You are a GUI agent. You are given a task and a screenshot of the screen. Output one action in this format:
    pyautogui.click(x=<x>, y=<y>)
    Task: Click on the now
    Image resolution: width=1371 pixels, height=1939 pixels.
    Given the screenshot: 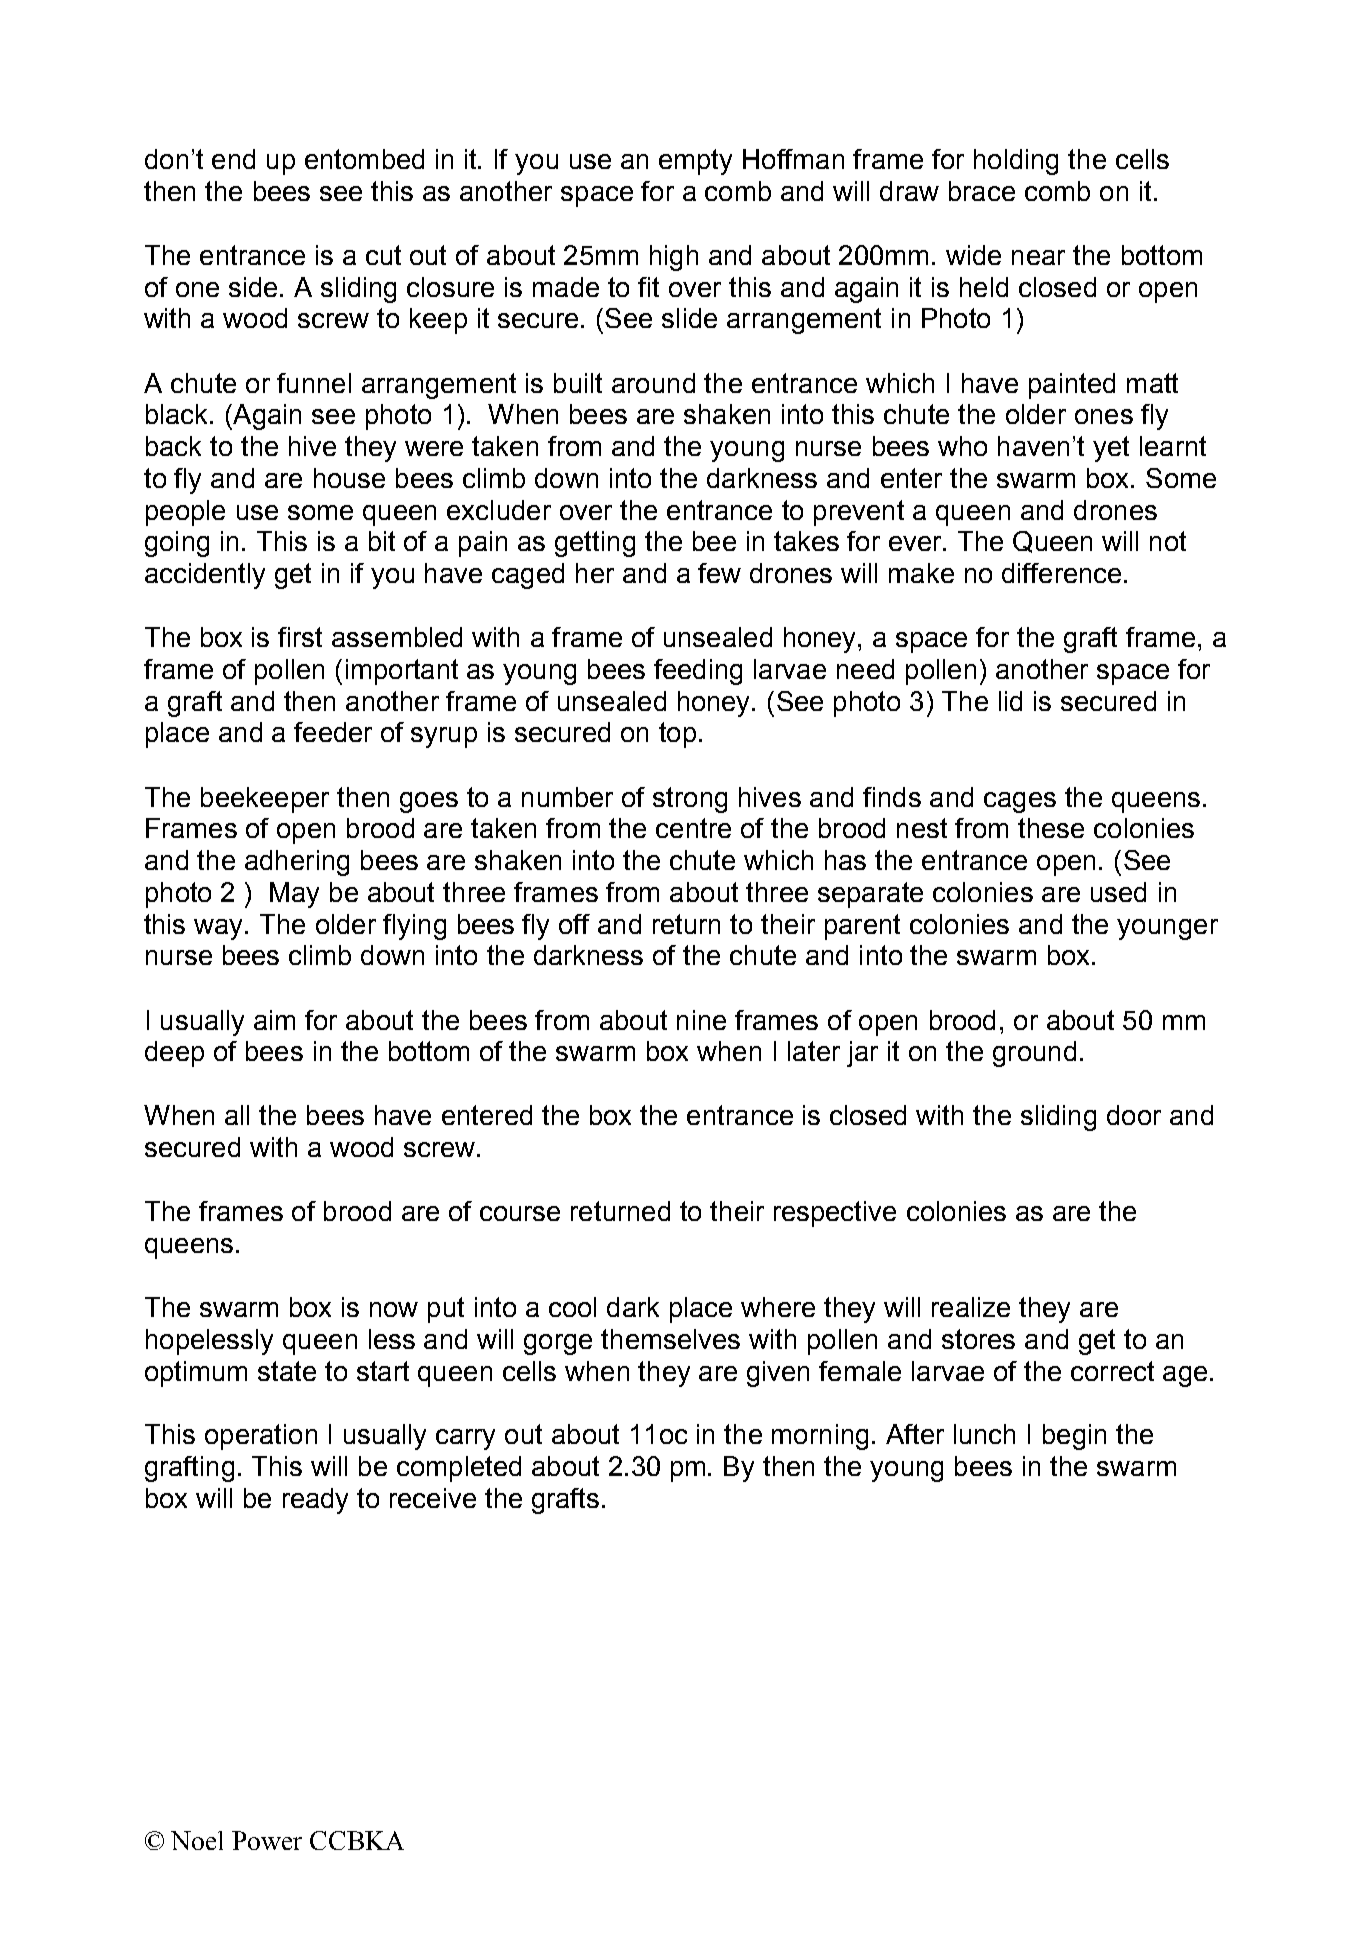 What is the action you would take?
    pyautogui.click(x=394, y=1309)
